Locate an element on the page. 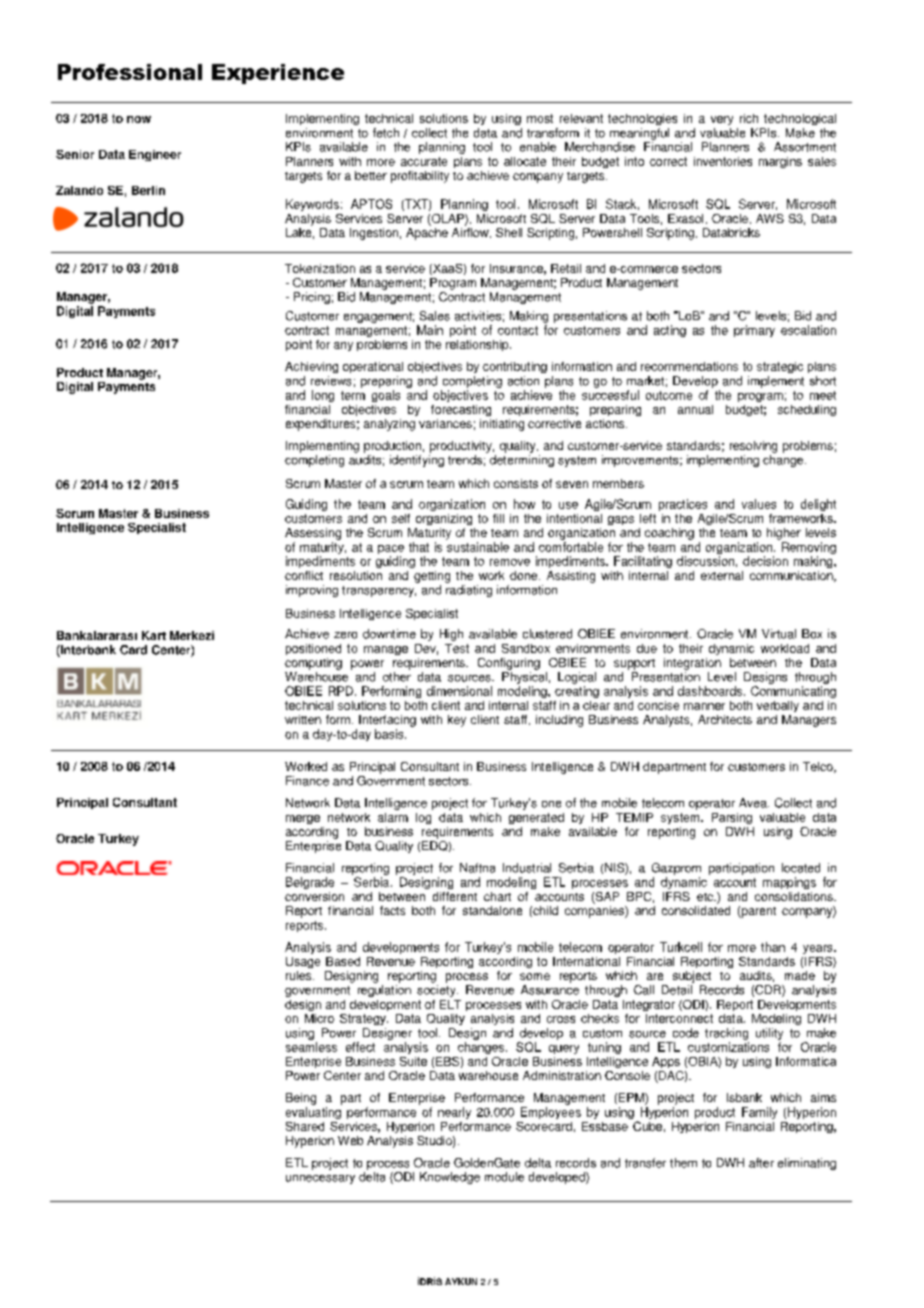  fetch is located at coordinates (386, 133).
